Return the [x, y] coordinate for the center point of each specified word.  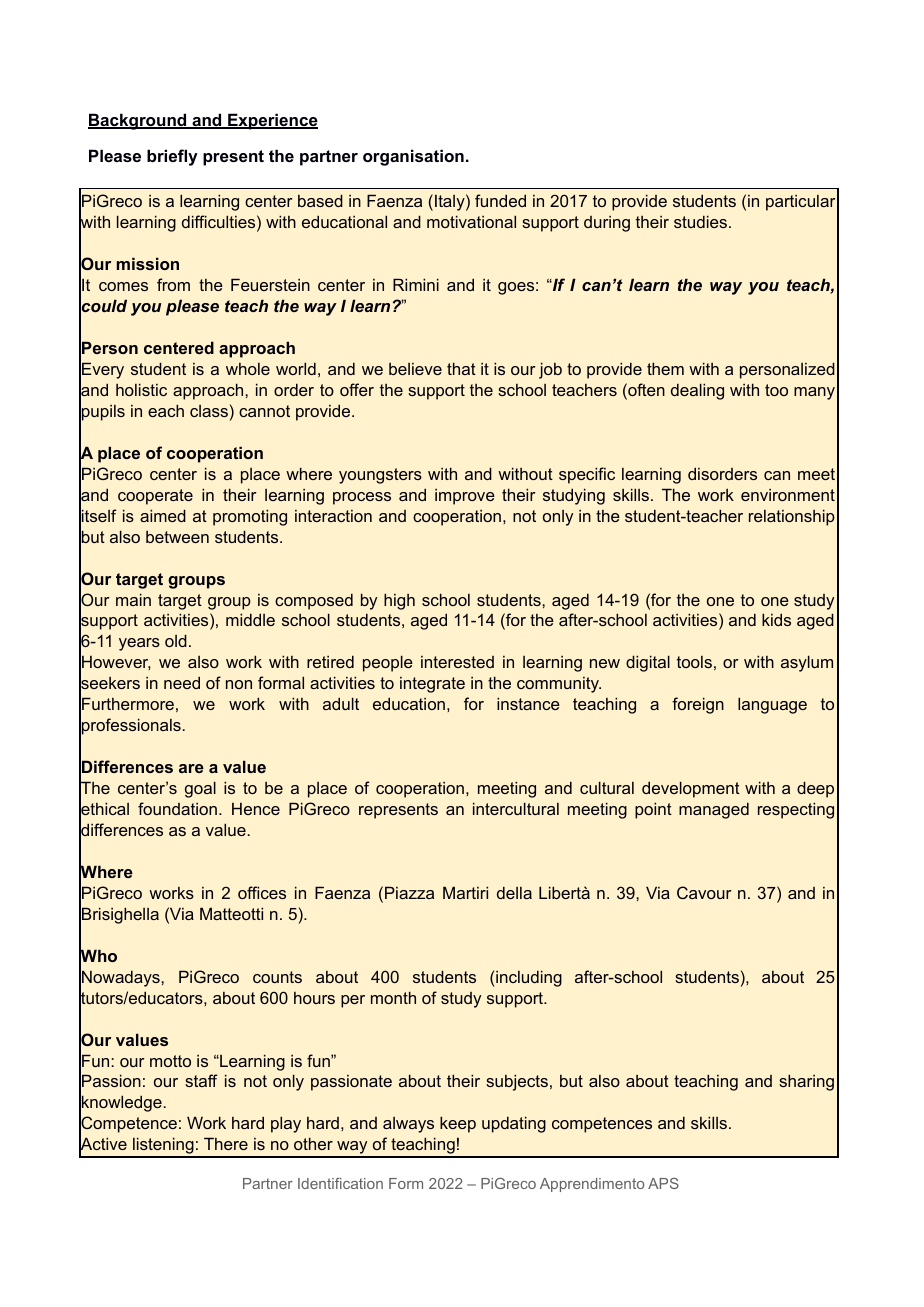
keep [458, 1124]
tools [694, 662]
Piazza [409, 892]
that [461, 368]
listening [163, 1147]
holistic [141, 389]
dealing [697, 391]
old [176, 640]
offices [262, 892]
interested [457, 662]
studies [700, 221]
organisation [413, 157]
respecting [796, 810]
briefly [172, 157]
